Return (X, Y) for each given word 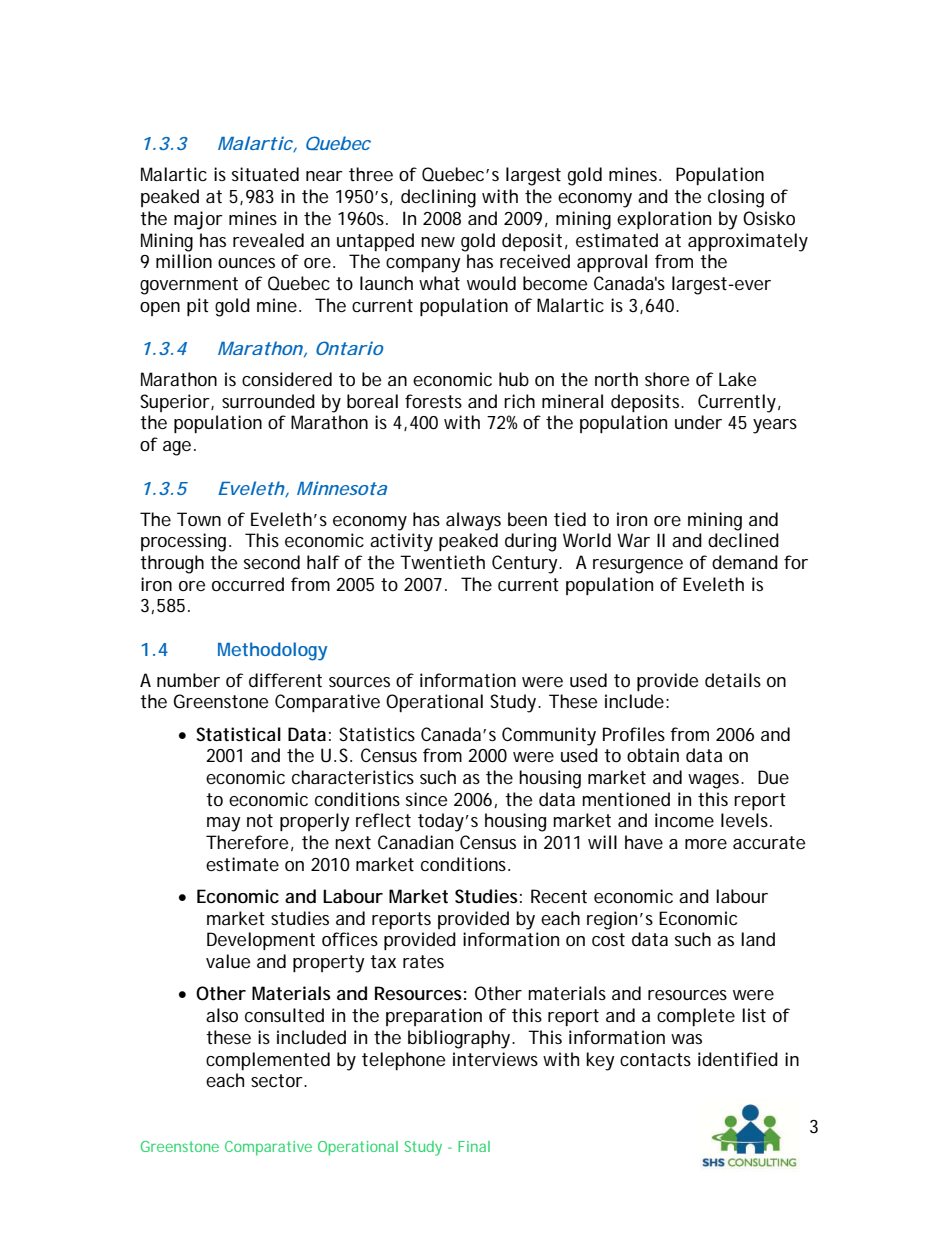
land (758, 939)
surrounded (268, 401)
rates (423, 961)
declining (438, 198)
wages (715, 781)
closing (736, 198)
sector (278, 1080)
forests (433, 401)
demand (745, 562)
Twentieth (442, 562)
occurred (248, 584)
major (198, 220)
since (426, 799)
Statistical (238, 734)
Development (261, 941)
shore (667, 379)
